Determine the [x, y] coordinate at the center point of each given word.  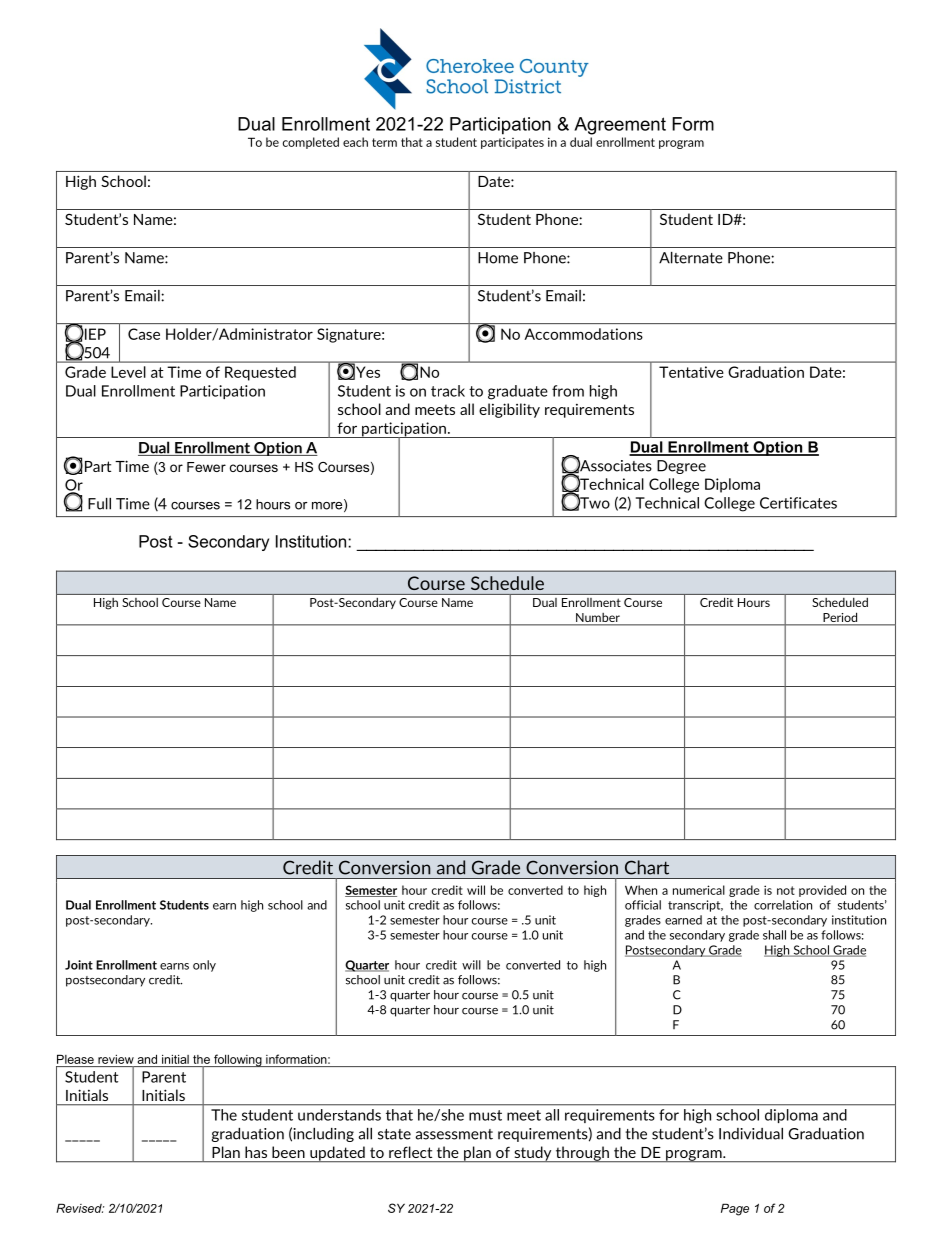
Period [840, 617]
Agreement [620, 126]
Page [735, 1209]
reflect [410, 1152]
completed [311, 143]
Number [598, 617]
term [384, 142]
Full [99, 504]
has [256, 1152]
